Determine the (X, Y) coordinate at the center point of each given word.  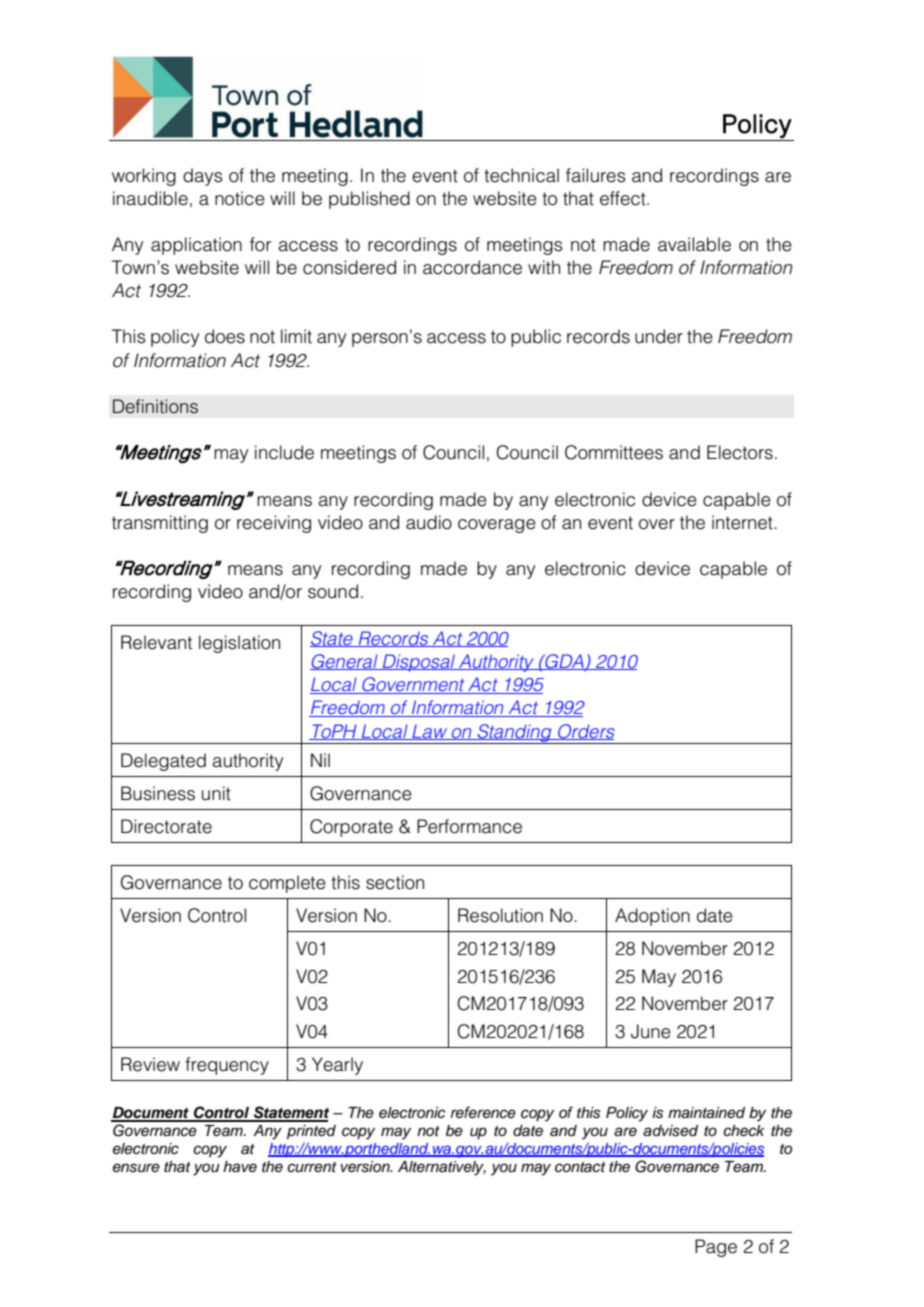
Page (716, 1248)
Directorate (166, 826)
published (369, 200)
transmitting (160, 524)
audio (429, 522)
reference (483, 1112)
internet (743, 522)
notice (240, 198)
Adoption (652, 917)
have (240, 1166)
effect (624, 198)
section (395, 882)
